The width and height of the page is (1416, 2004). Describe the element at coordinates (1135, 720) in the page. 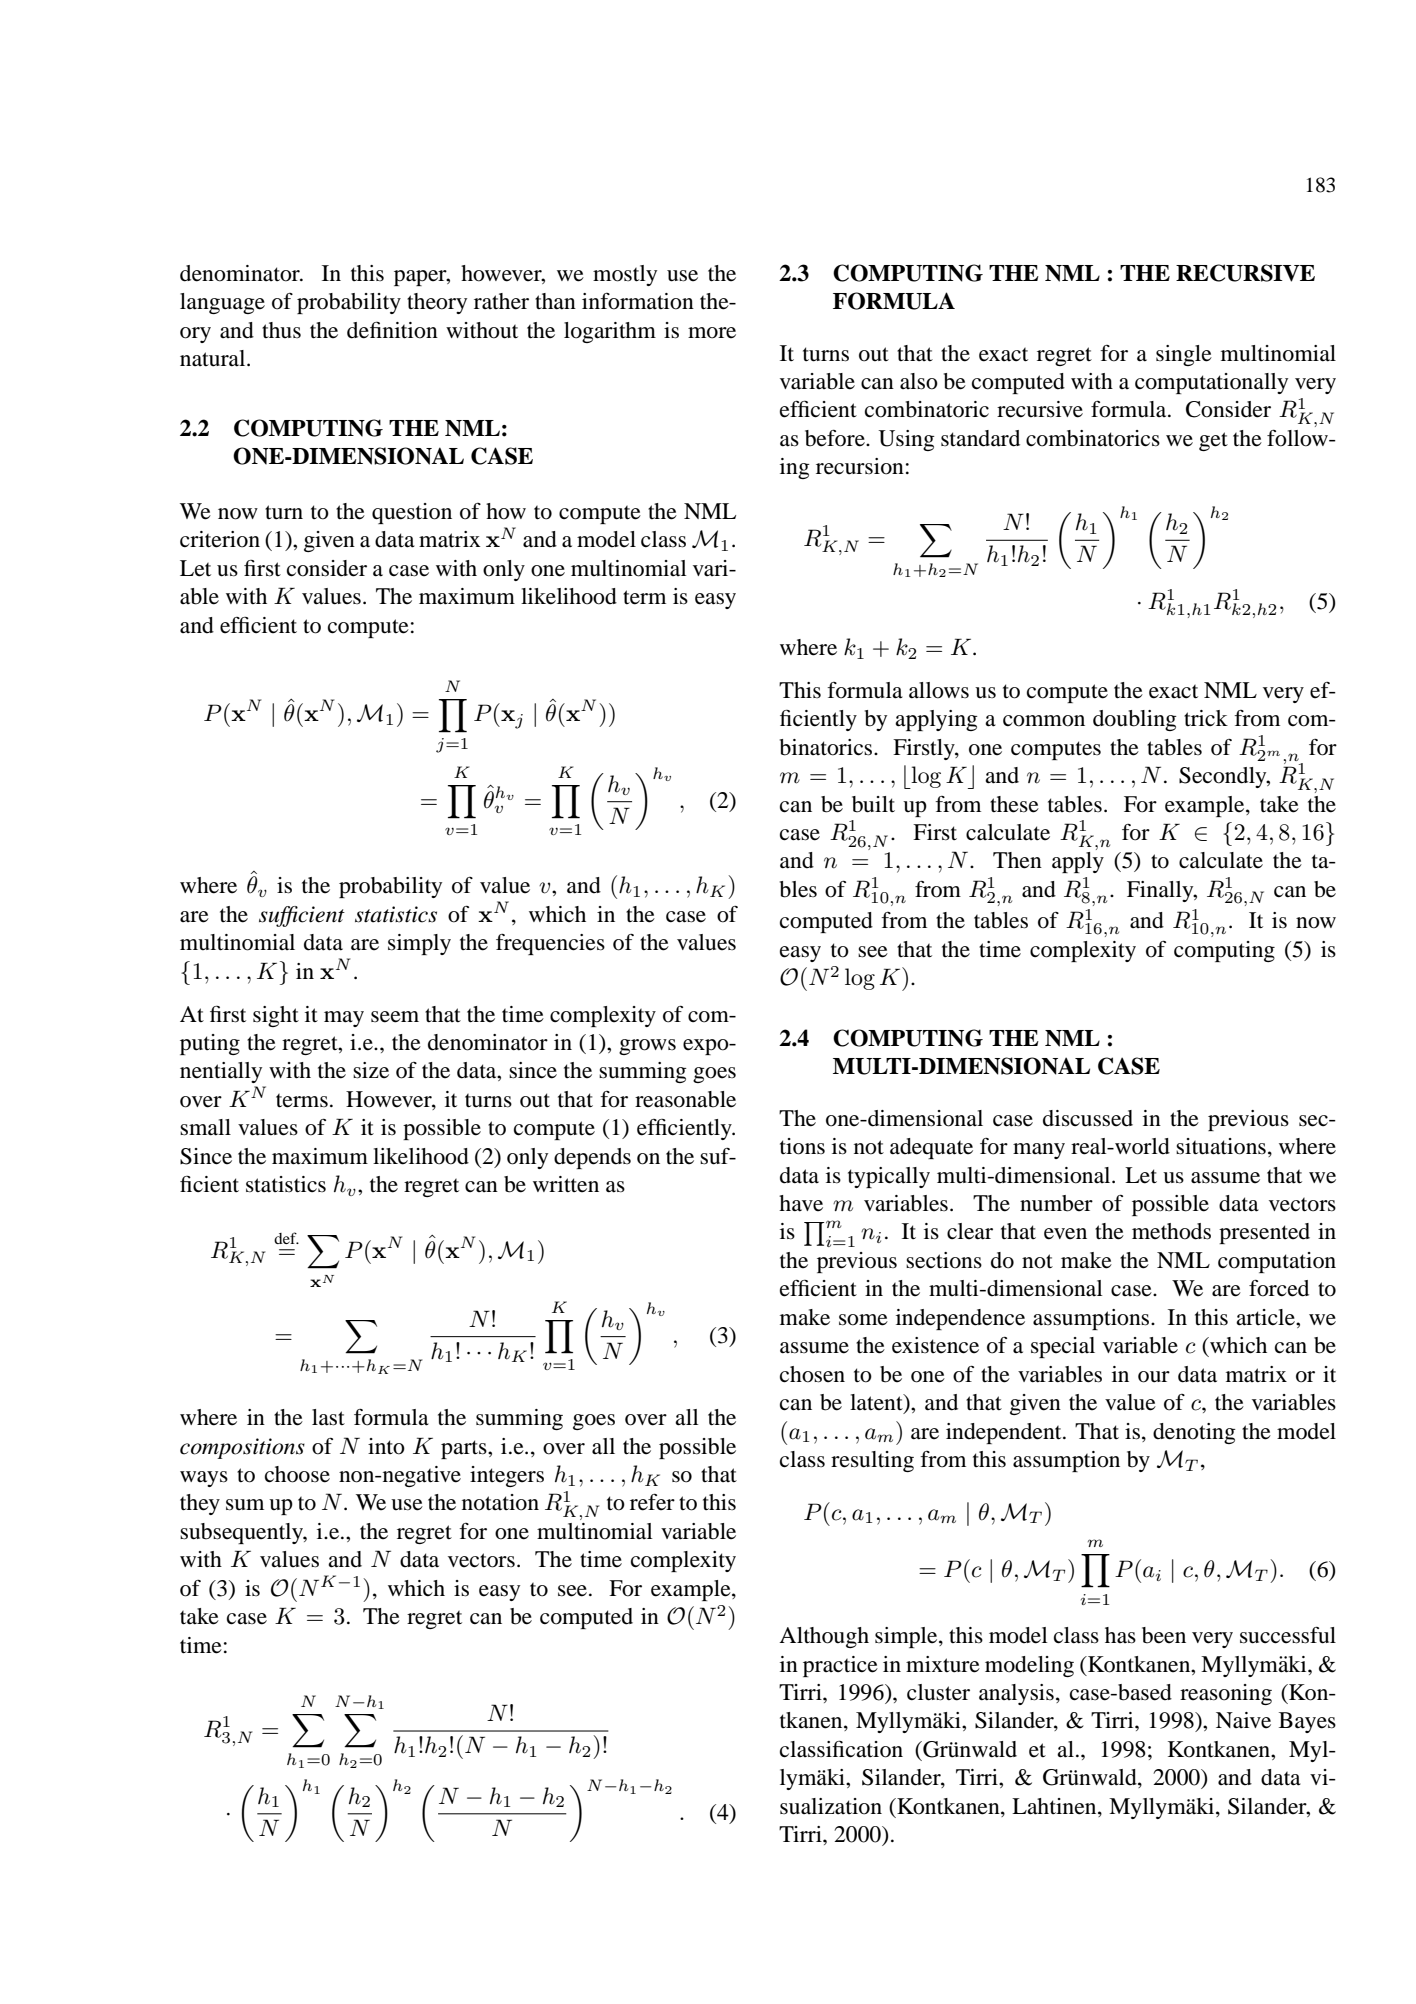

I see `doubling` at that location.
